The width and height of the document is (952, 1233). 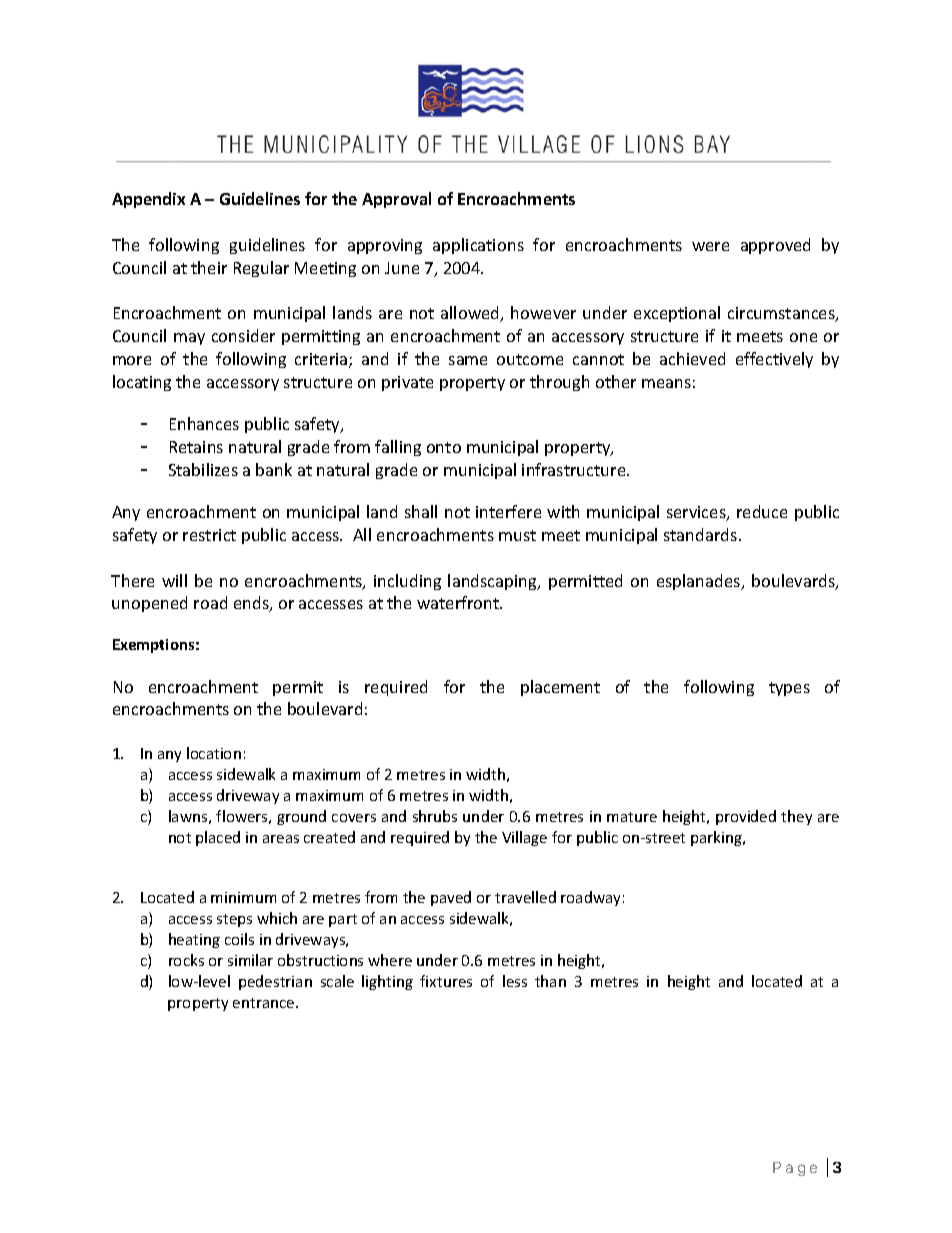 What do you see at coordinates (435, 816) in the document?
I see `shrubs` at bounding box center [435, 816].
